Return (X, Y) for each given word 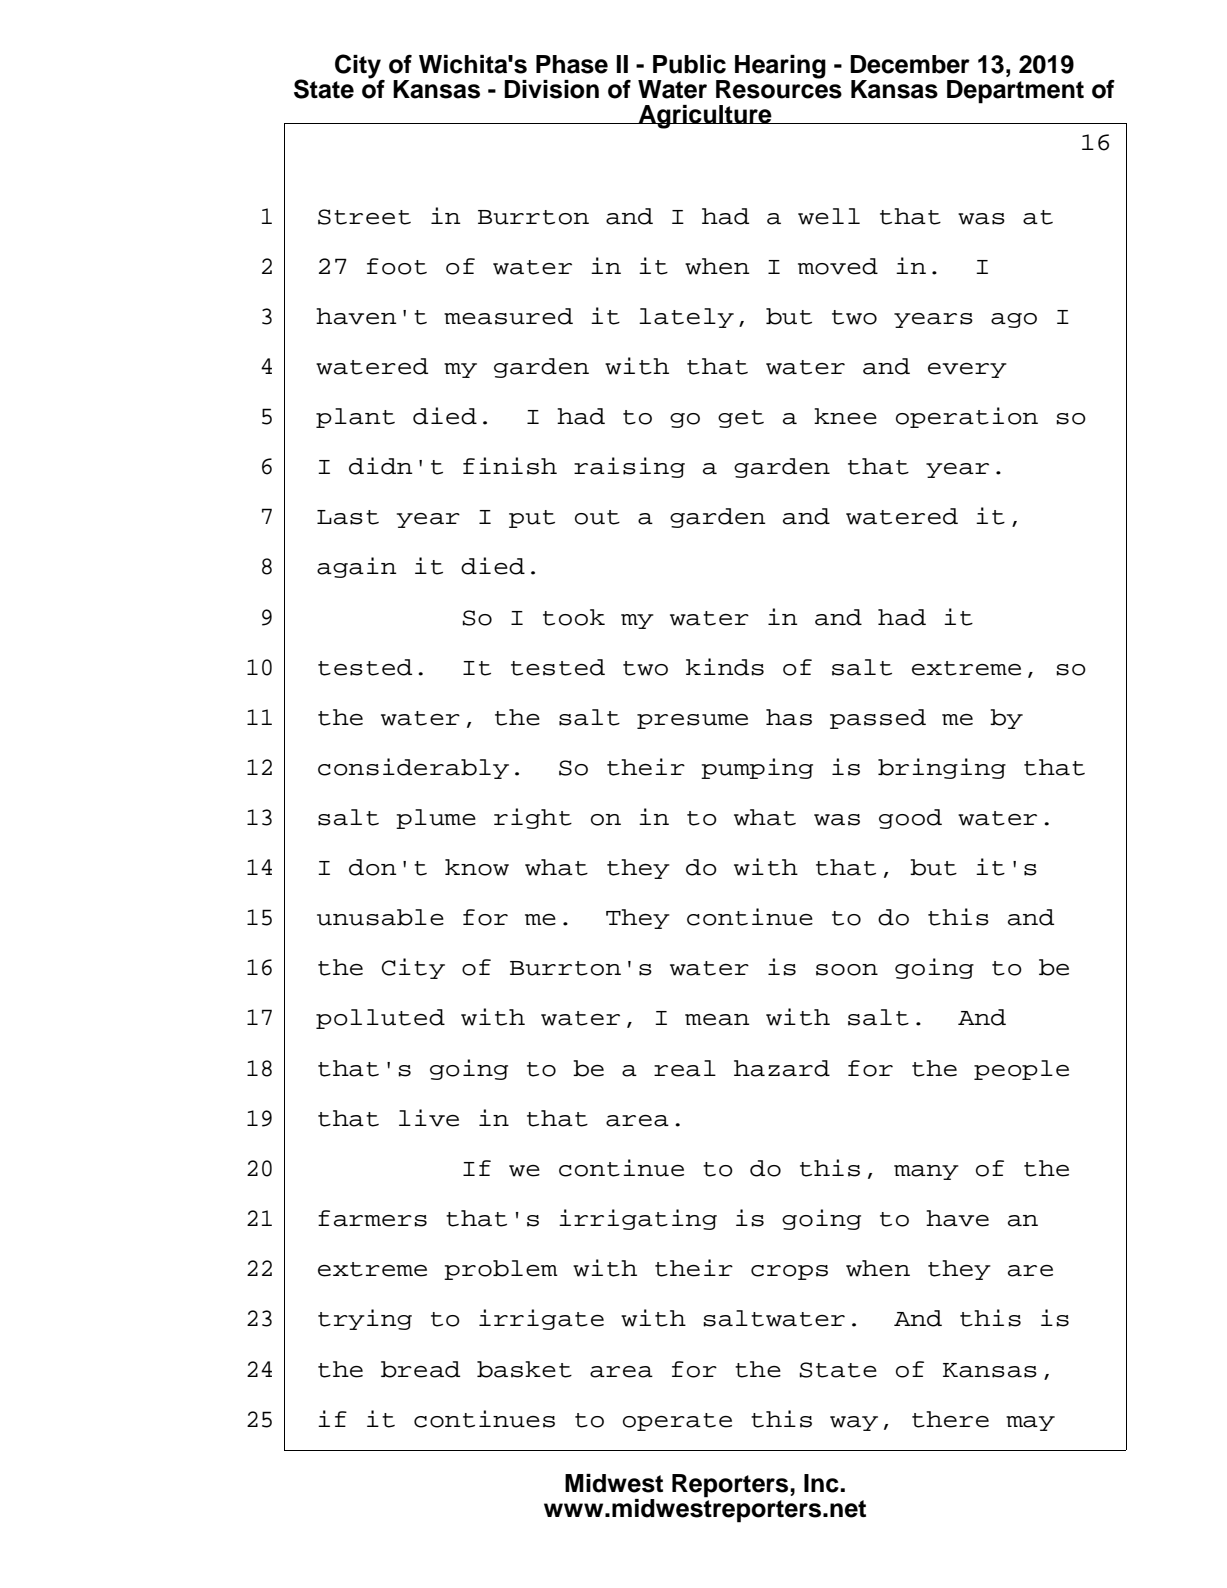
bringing (942, 768)
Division (551, 89)
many (926, 1172)
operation (967, 417)
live (429, 1118)
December (910, 64)
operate (677, 1422)
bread (420, 1369)
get (741, 419)
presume (692, 721)
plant (355, 418)
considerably (413, 768)
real (685, 1068)
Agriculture (705, 117)
